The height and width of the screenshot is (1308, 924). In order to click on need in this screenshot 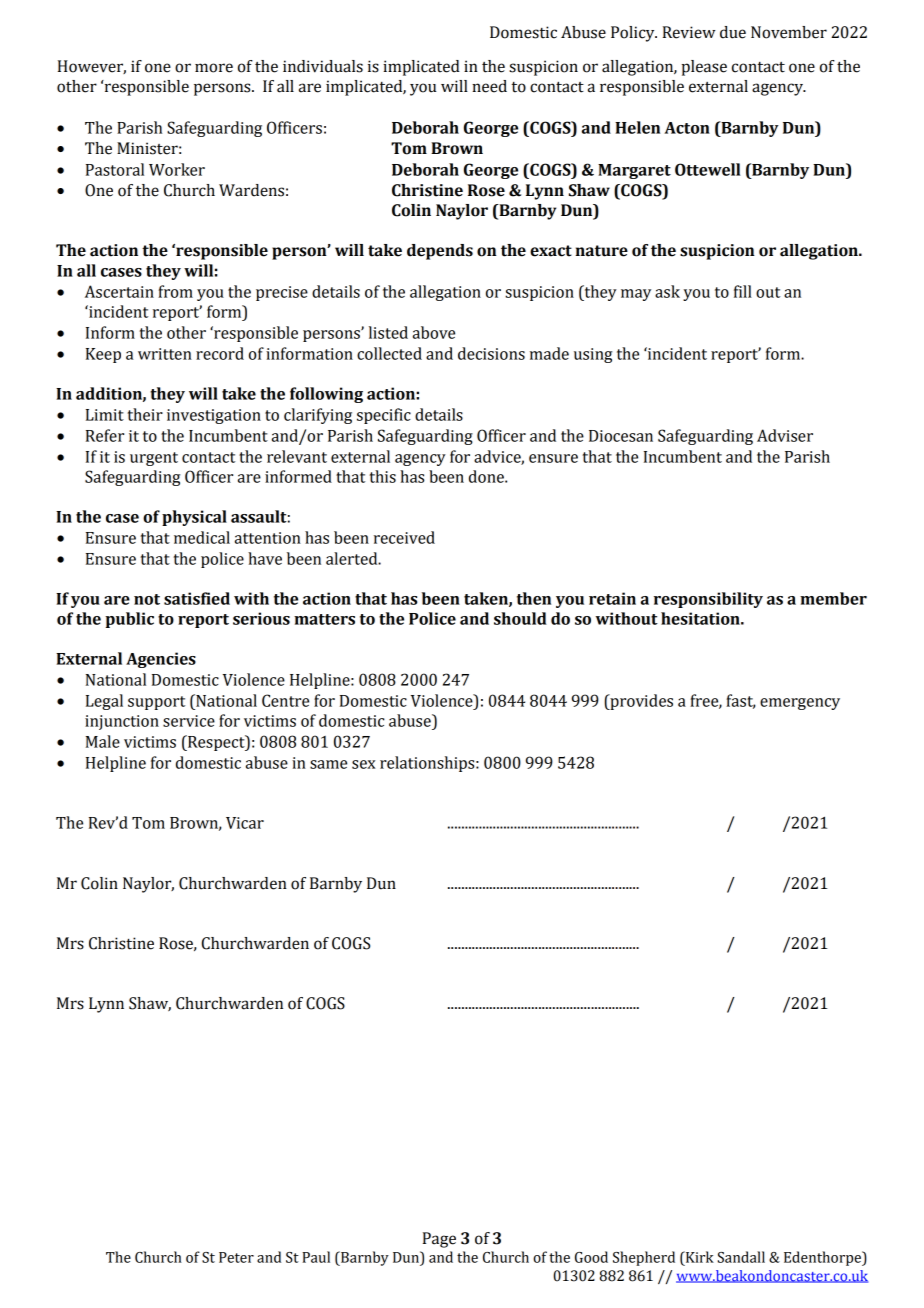, I will do `click(489, 86)`.
